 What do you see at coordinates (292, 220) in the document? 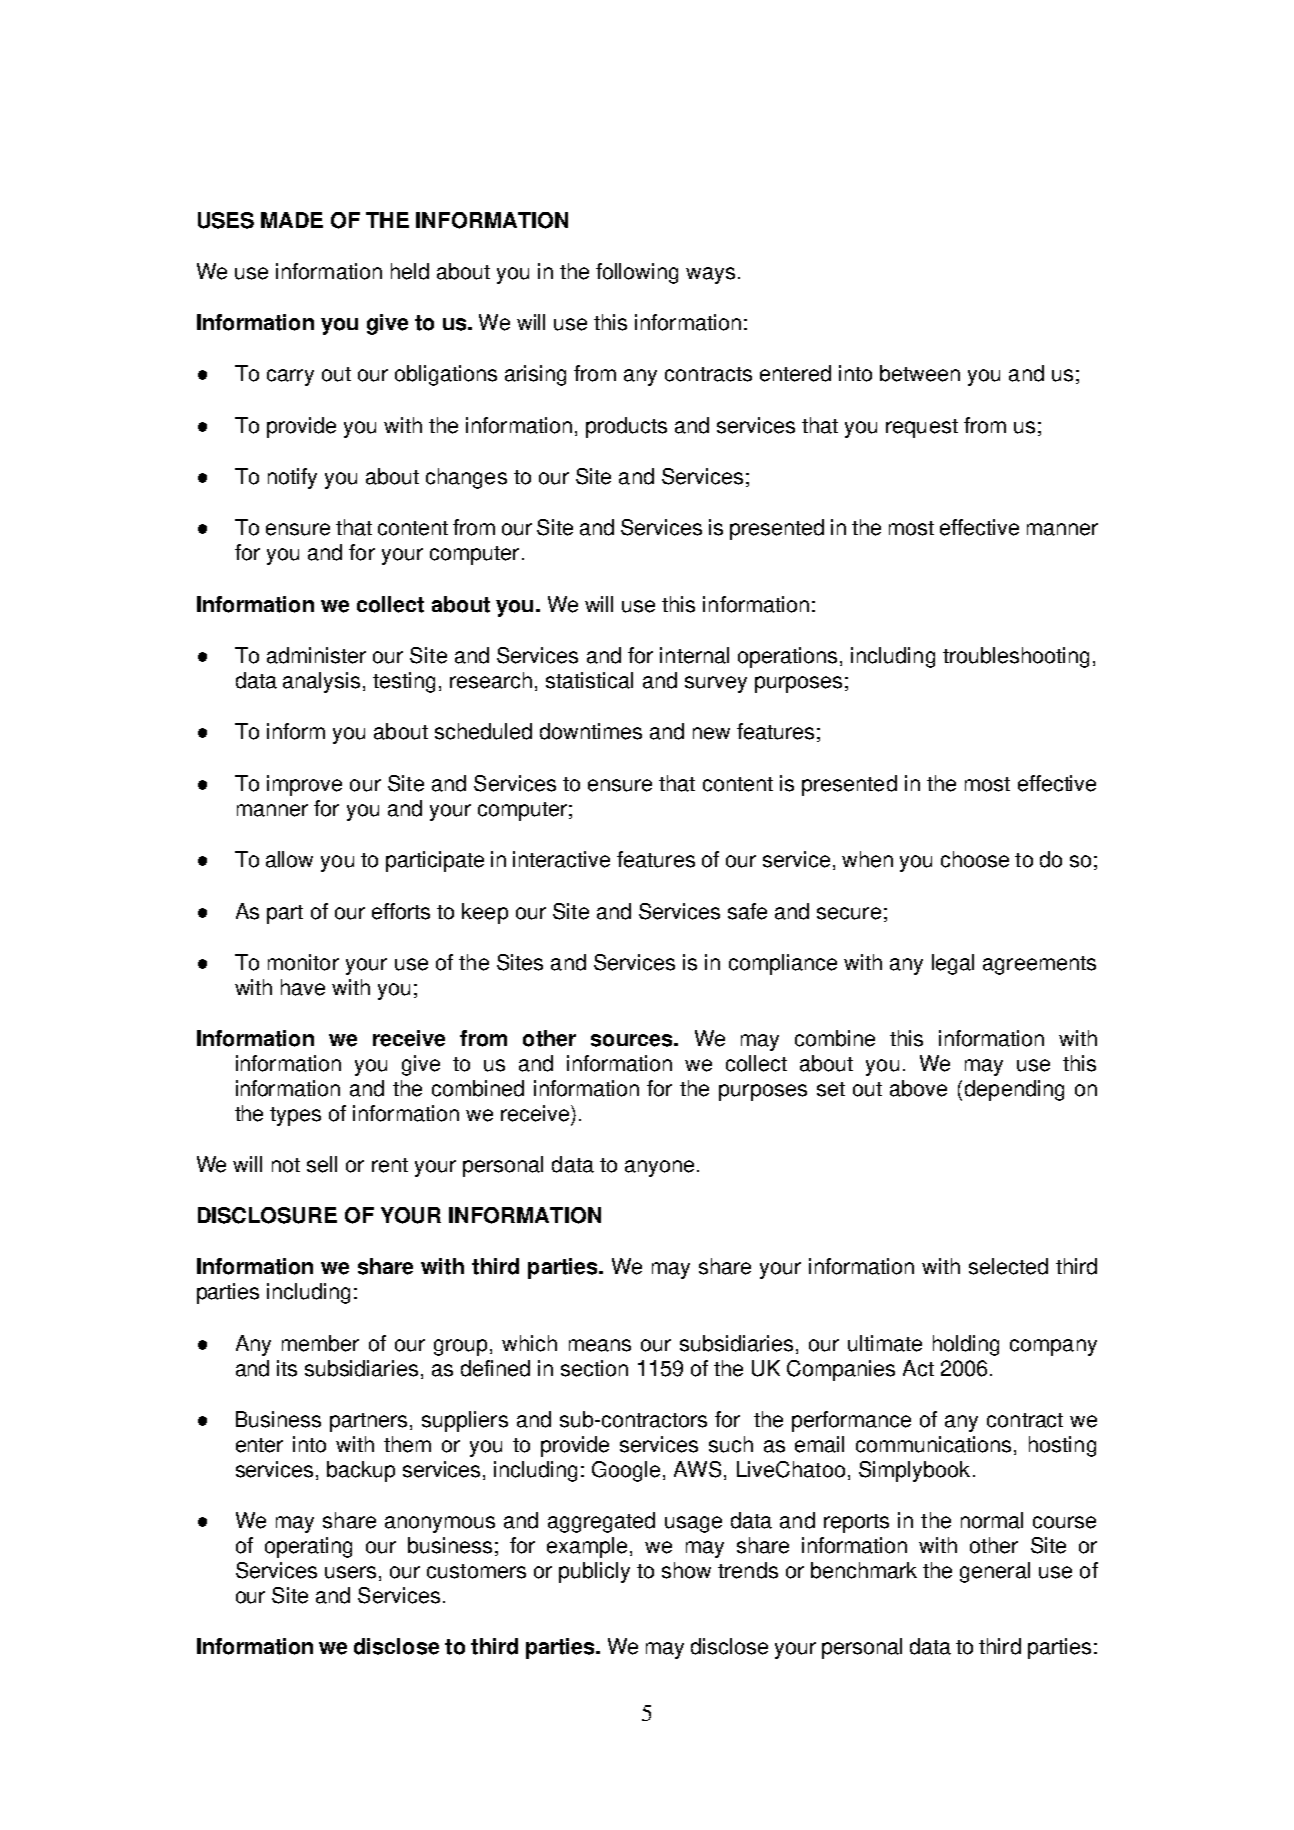
I see `MADE` at bounding box center [292, 220].
